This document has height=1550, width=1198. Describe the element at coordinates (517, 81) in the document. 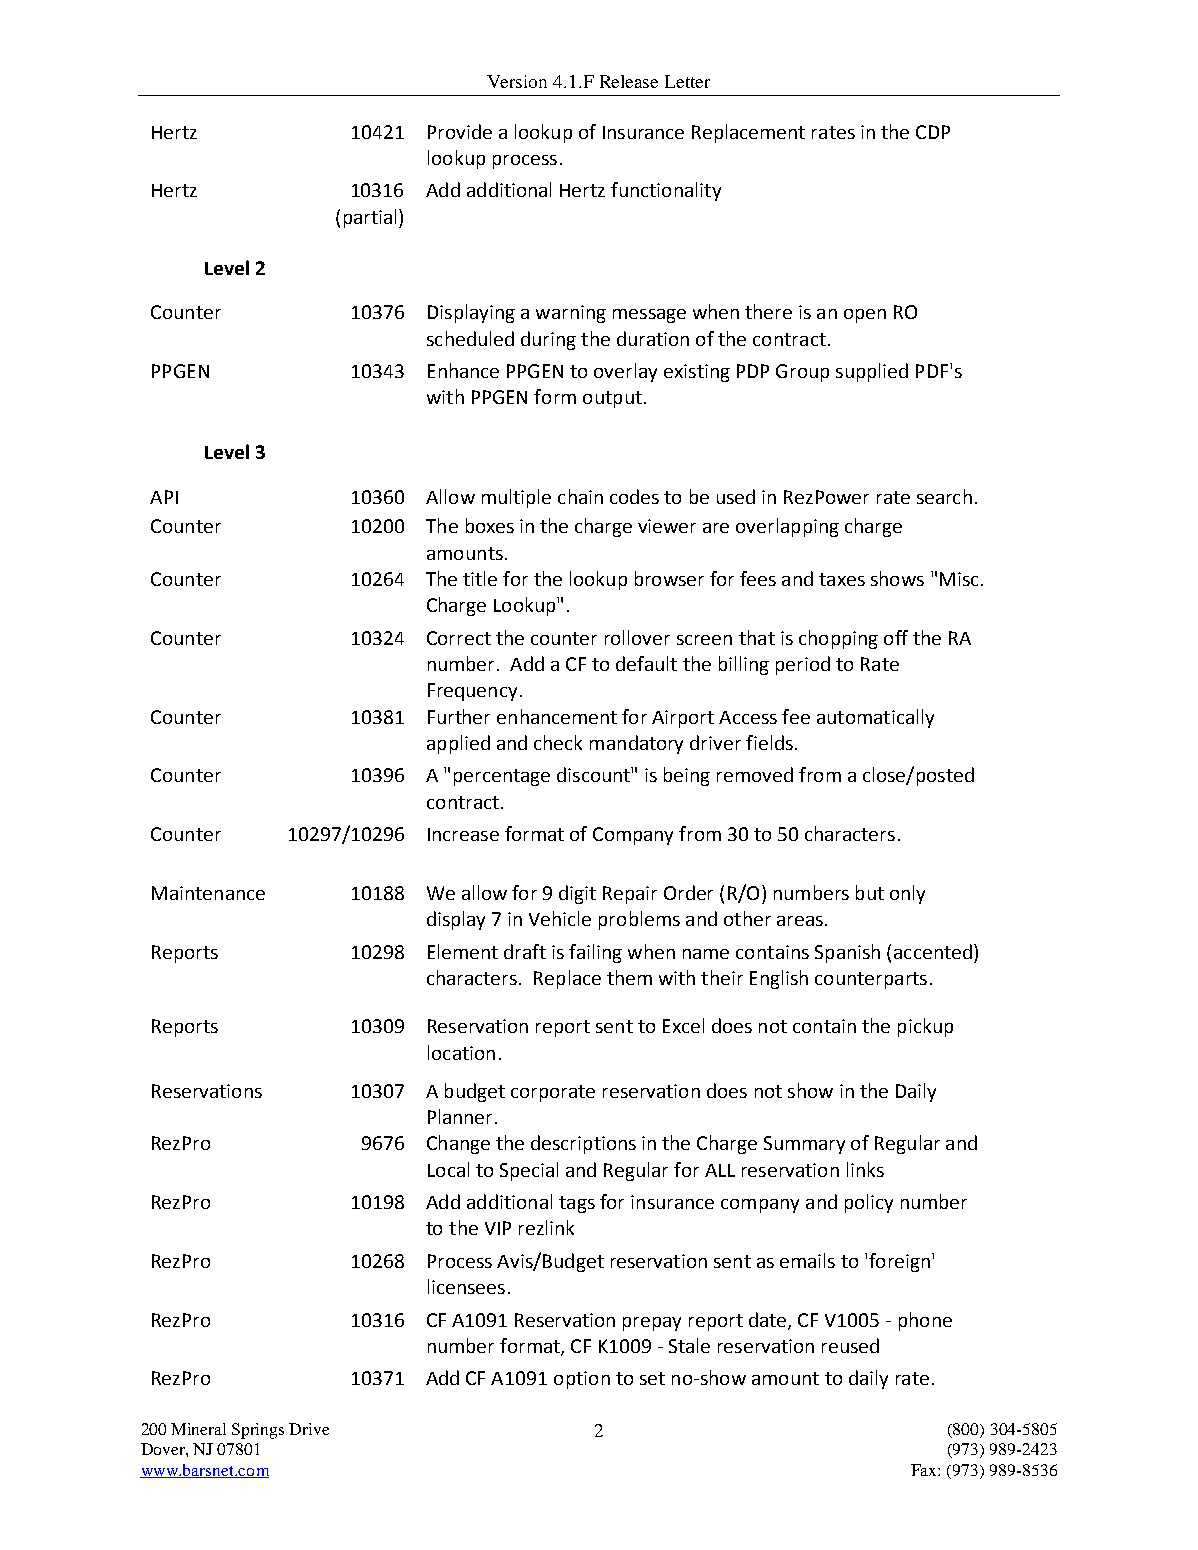

I see `Version` at that location.
